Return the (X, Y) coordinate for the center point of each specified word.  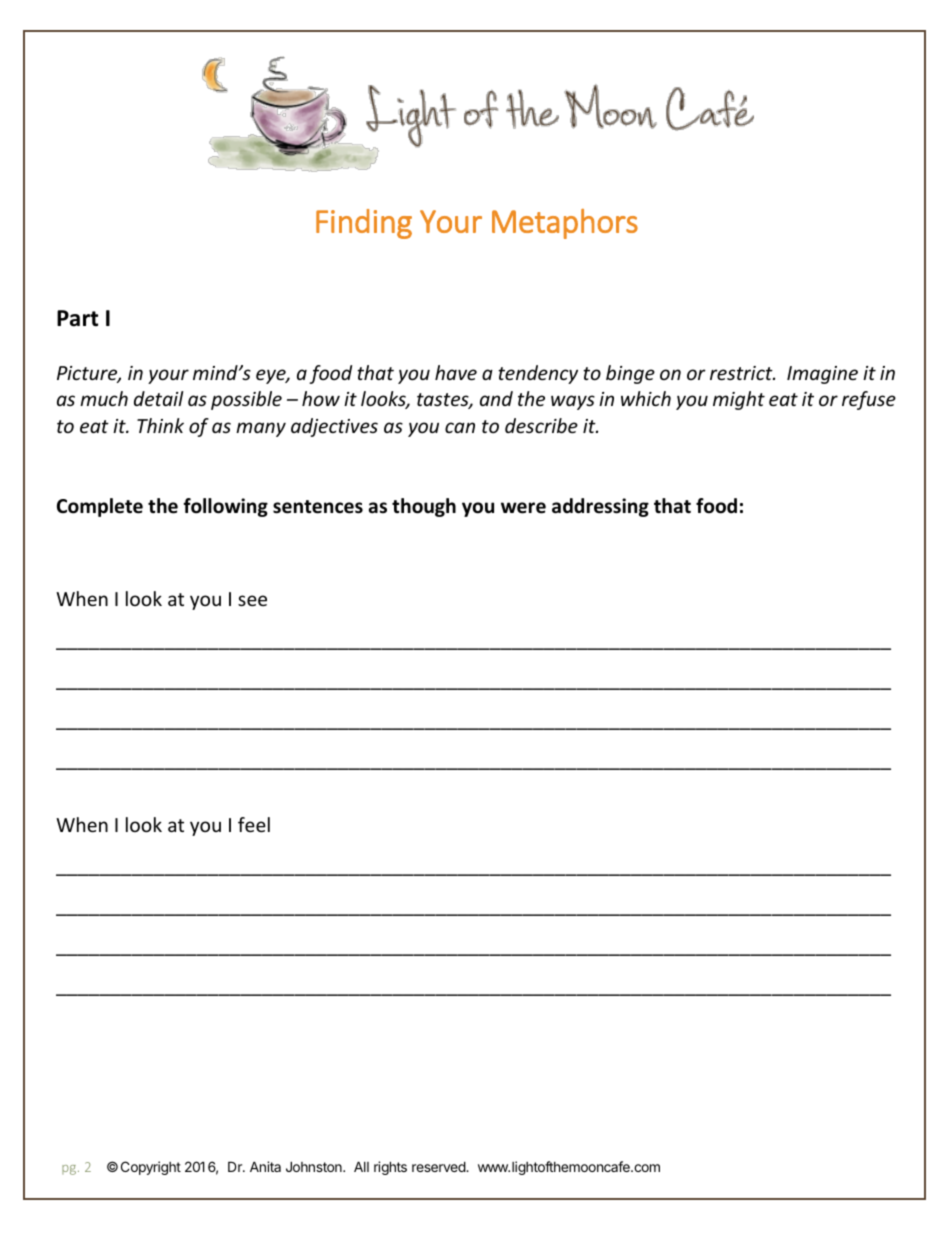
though (424, 507)
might (739, 400)
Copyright (151, 1168)
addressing (600, 507)
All (361, 1166)
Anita (265, 1166)
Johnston (315, 1166)
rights (390, 1168)
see (252, 600)
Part (77, 318)
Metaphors (565, 224)
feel (254, 824)
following (225, 507)
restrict (742, 373)
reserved (439, 1166)
